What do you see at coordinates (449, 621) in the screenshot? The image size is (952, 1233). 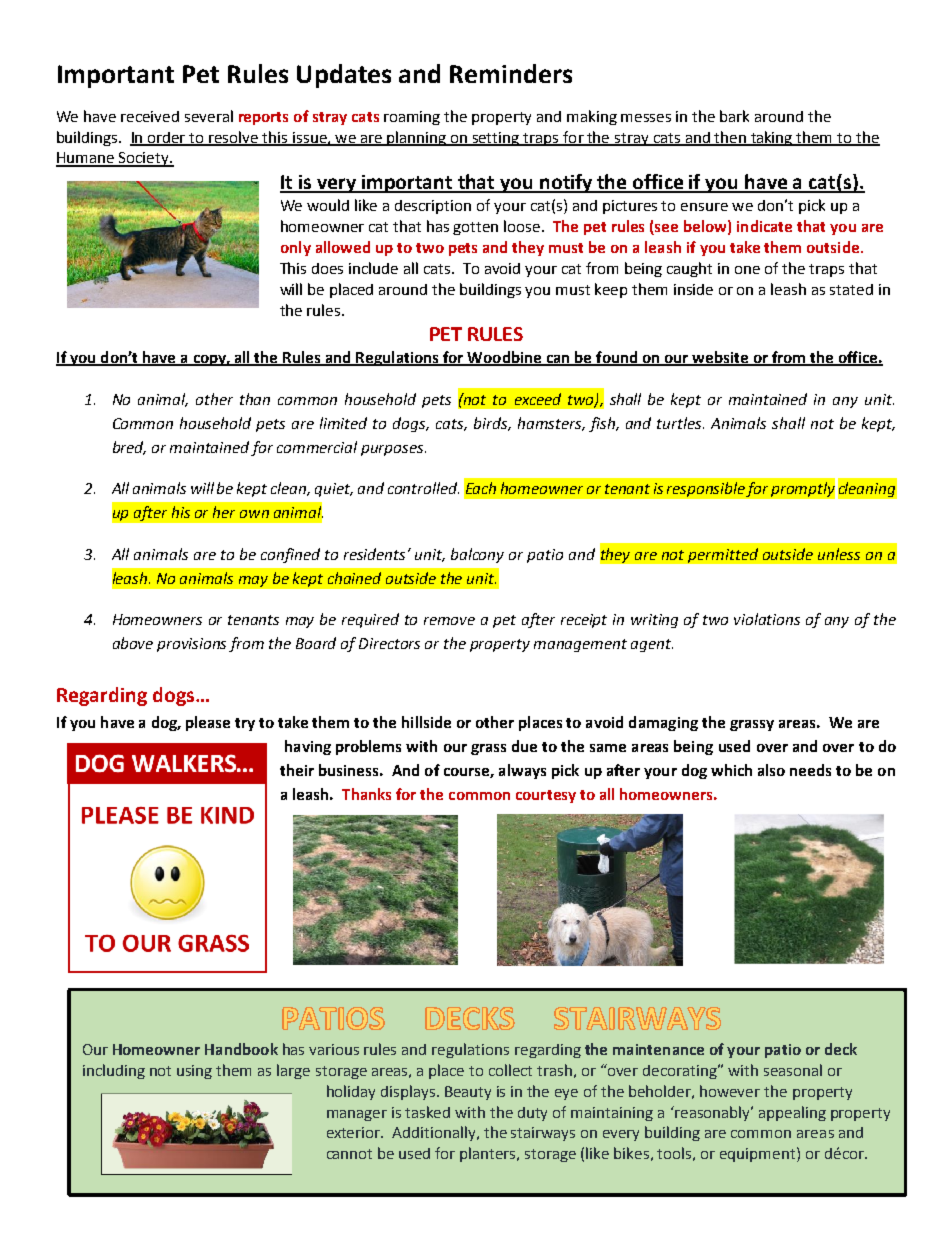 I see `remove` at bounding box center [449, 621].
